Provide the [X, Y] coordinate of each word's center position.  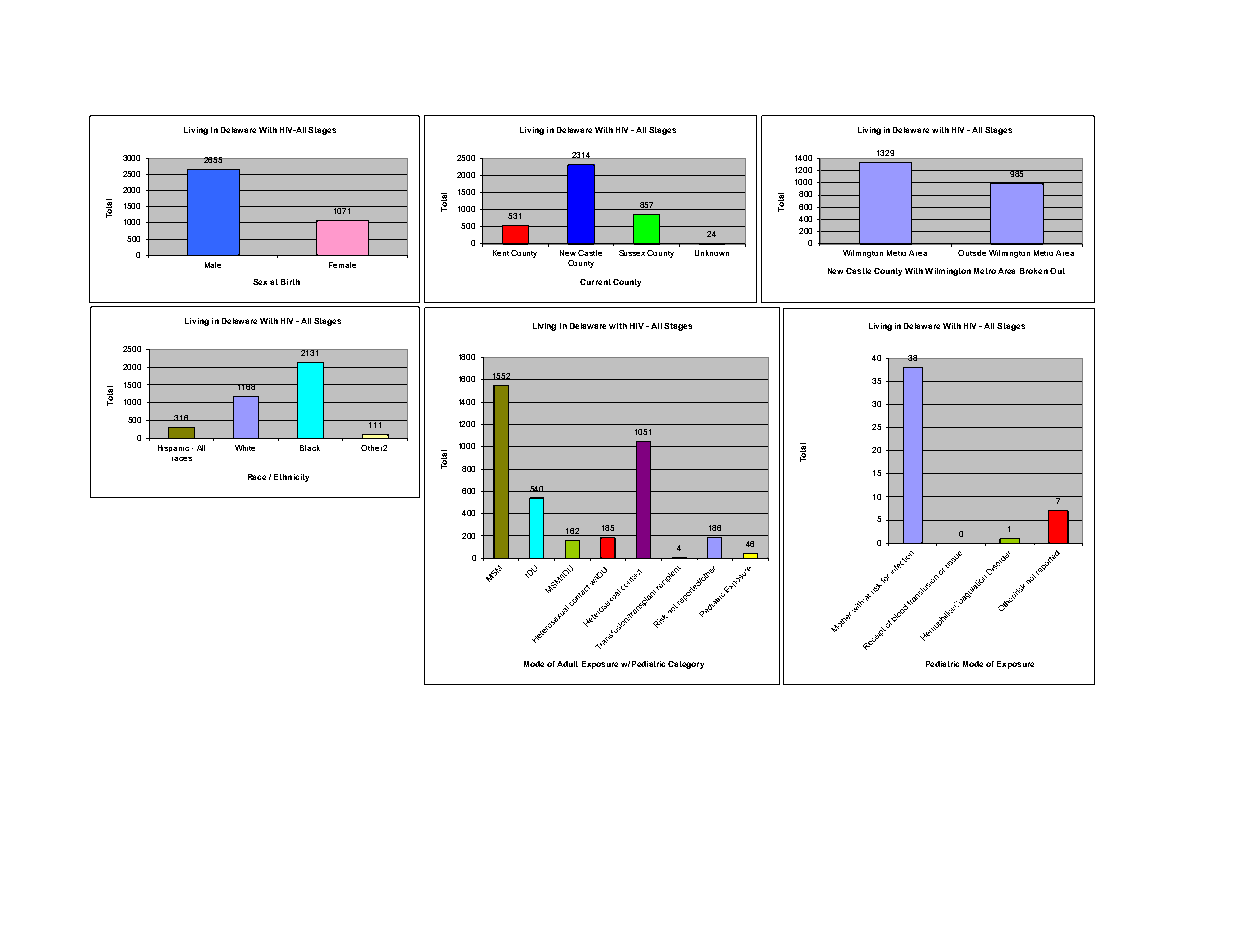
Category [686, 665]
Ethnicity [291, 478]
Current [595, 282]
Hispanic [173, 448]
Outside [972, 253]
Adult [567, 664]
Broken [1034, 271]
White [245, 448]
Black [310, 448]
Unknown [712, 253]
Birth [290, 282]
